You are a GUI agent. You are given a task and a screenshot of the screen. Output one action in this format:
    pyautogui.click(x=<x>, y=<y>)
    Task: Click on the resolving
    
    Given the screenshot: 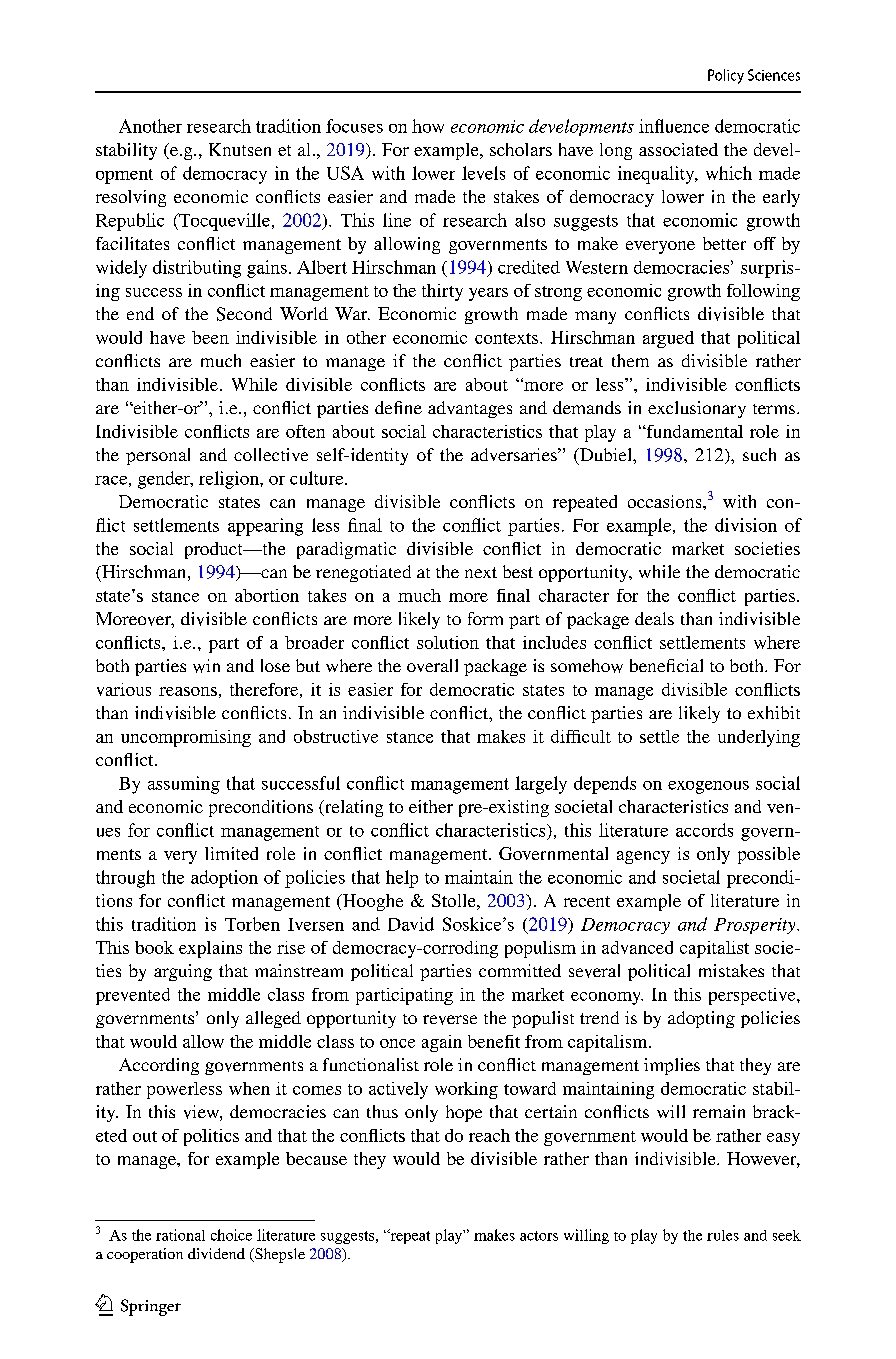 What is the action you would take?
    pyautogui.click(x=131, y=198)
